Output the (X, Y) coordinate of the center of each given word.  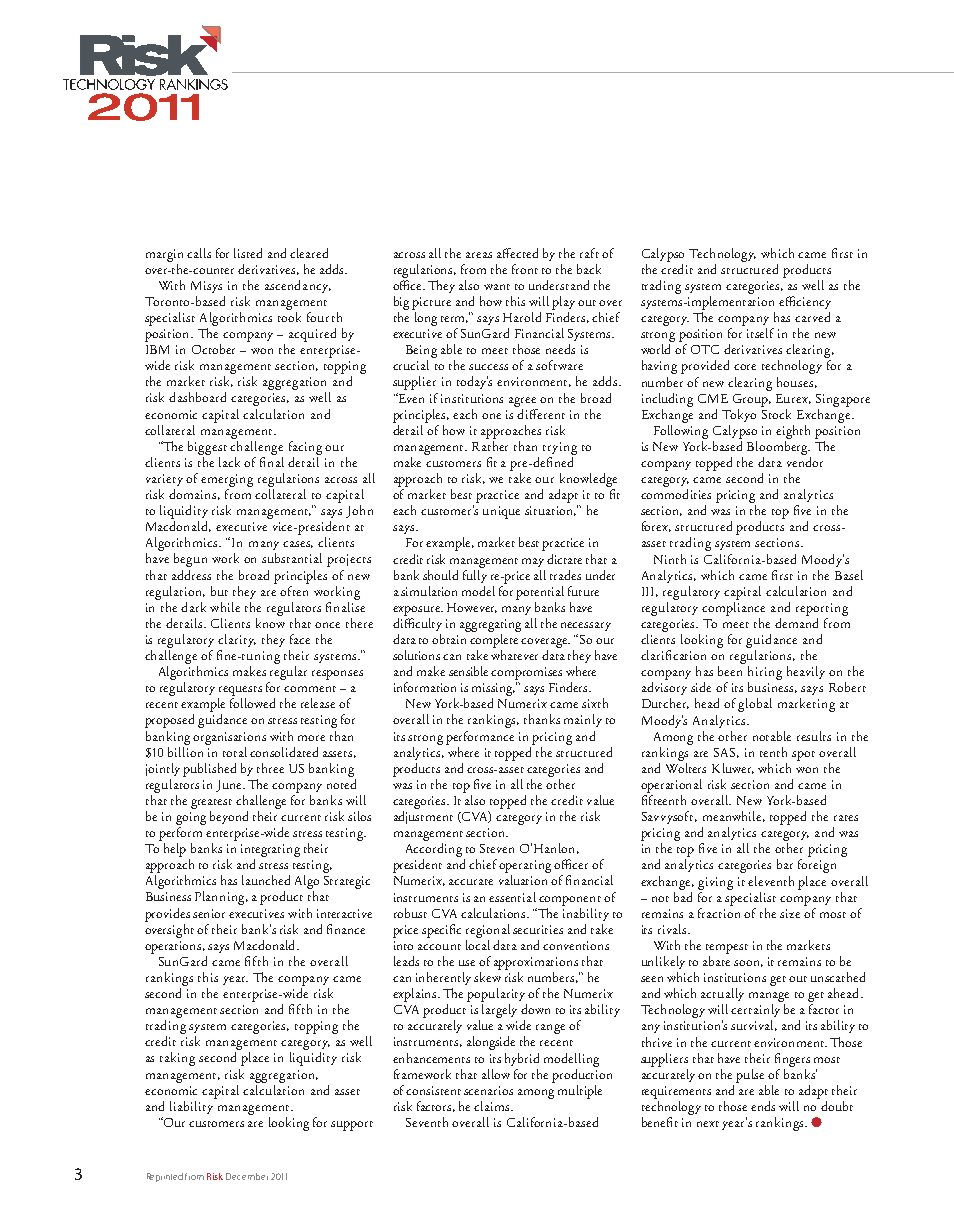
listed (248, 253)
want (497, 287)
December (247, 1176)
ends (763, 1106)
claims (493, 1106)
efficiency (805, 302)
